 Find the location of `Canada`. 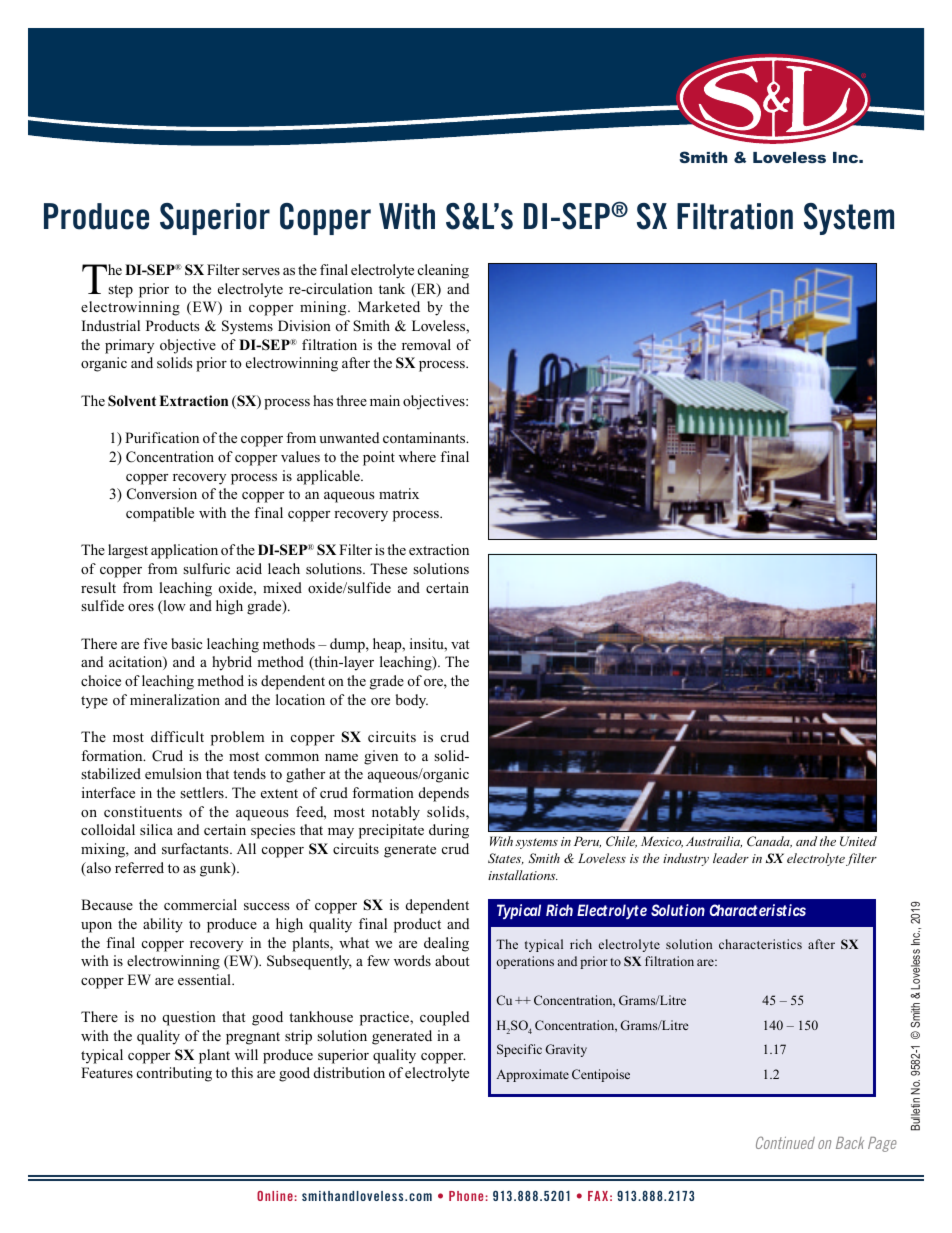

Canada is located at coordinates (769, 842).
